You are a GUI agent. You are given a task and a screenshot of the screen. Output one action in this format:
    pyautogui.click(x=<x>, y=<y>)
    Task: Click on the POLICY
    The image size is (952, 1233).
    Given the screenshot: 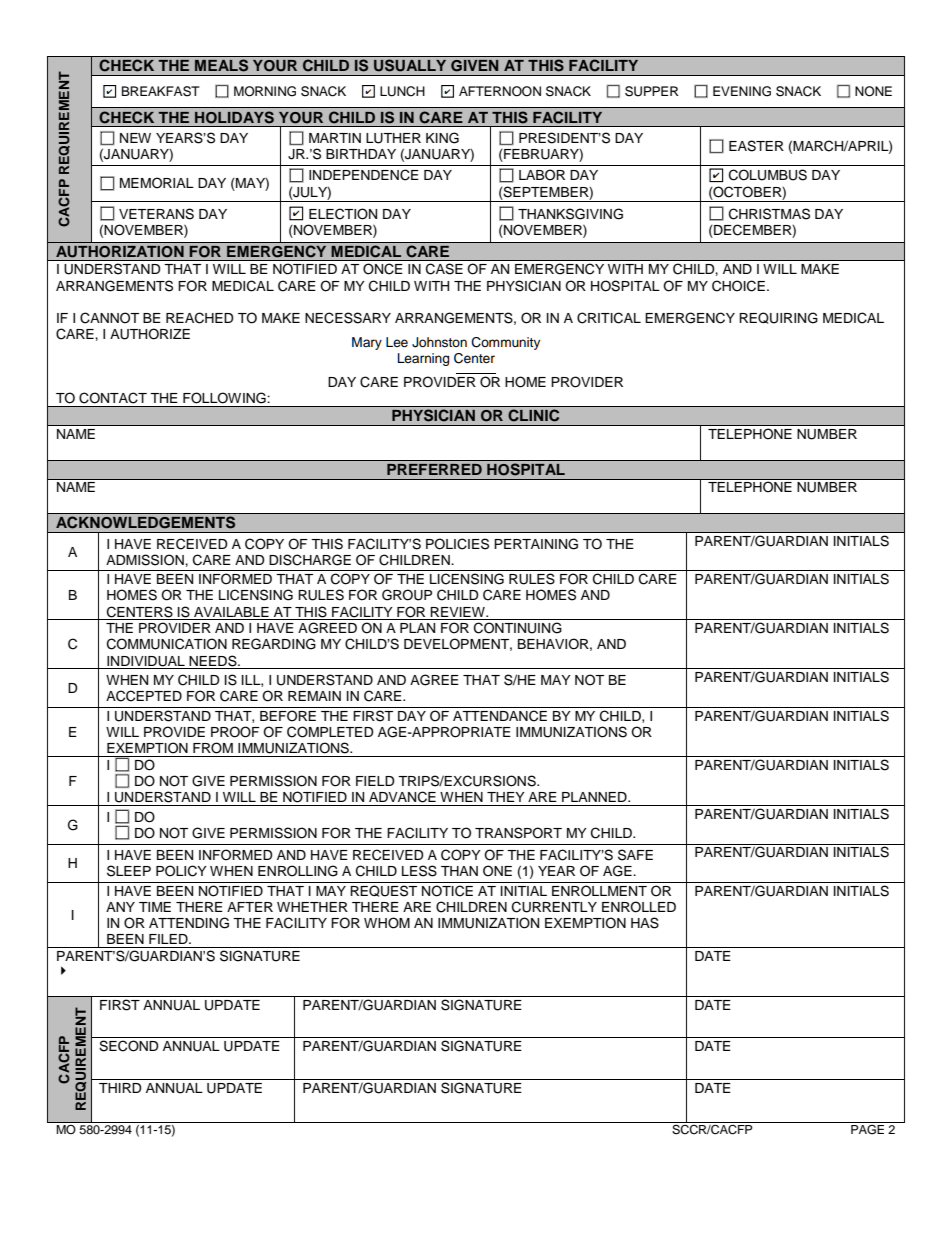 What is the action you would take?
    pyautogui.click(x=181, y=871)
